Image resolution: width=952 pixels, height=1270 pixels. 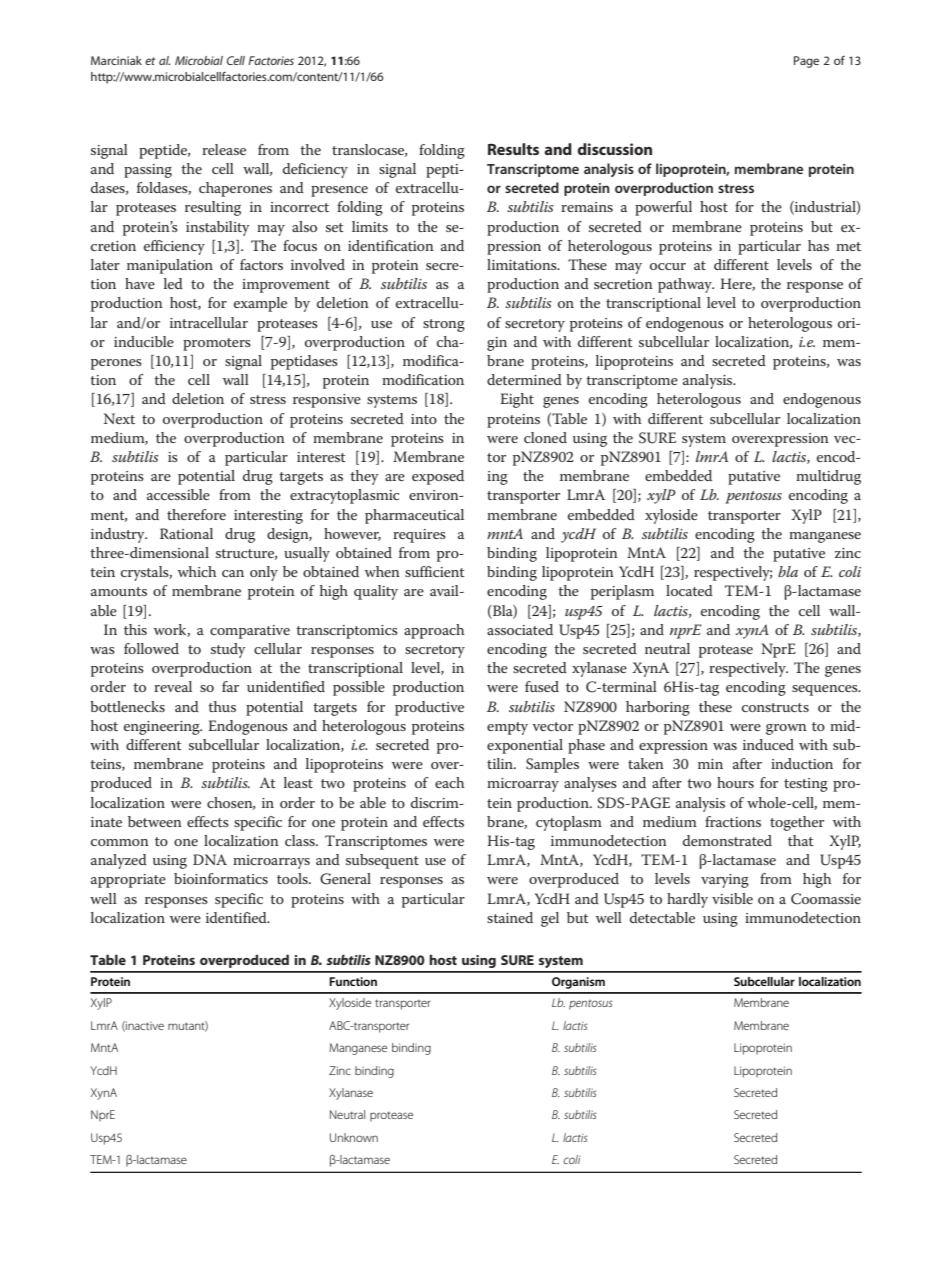 I want to click on located, so click(x=689, y=590).
